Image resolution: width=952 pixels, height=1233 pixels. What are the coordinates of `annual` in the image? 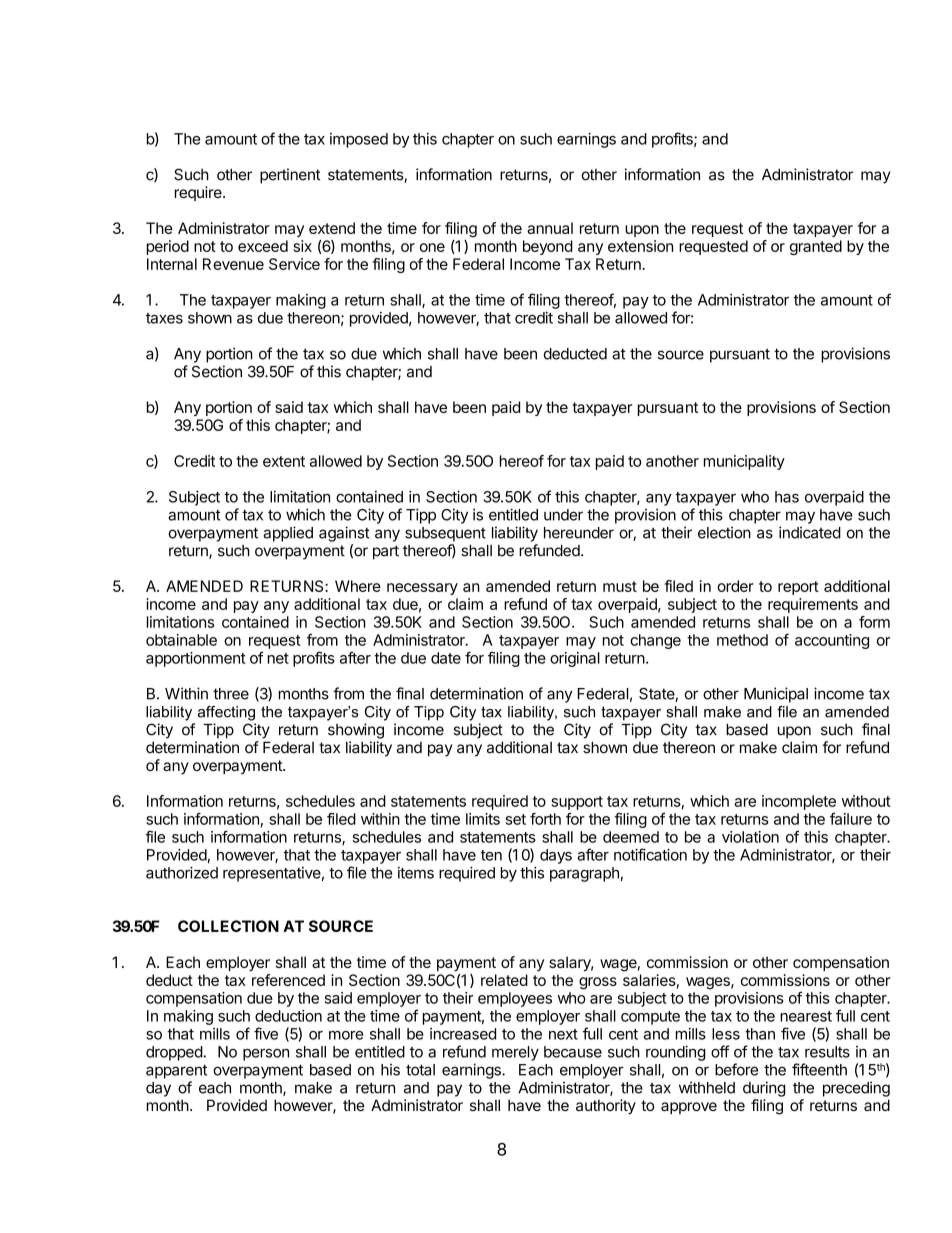 It's located at (550, 228).
